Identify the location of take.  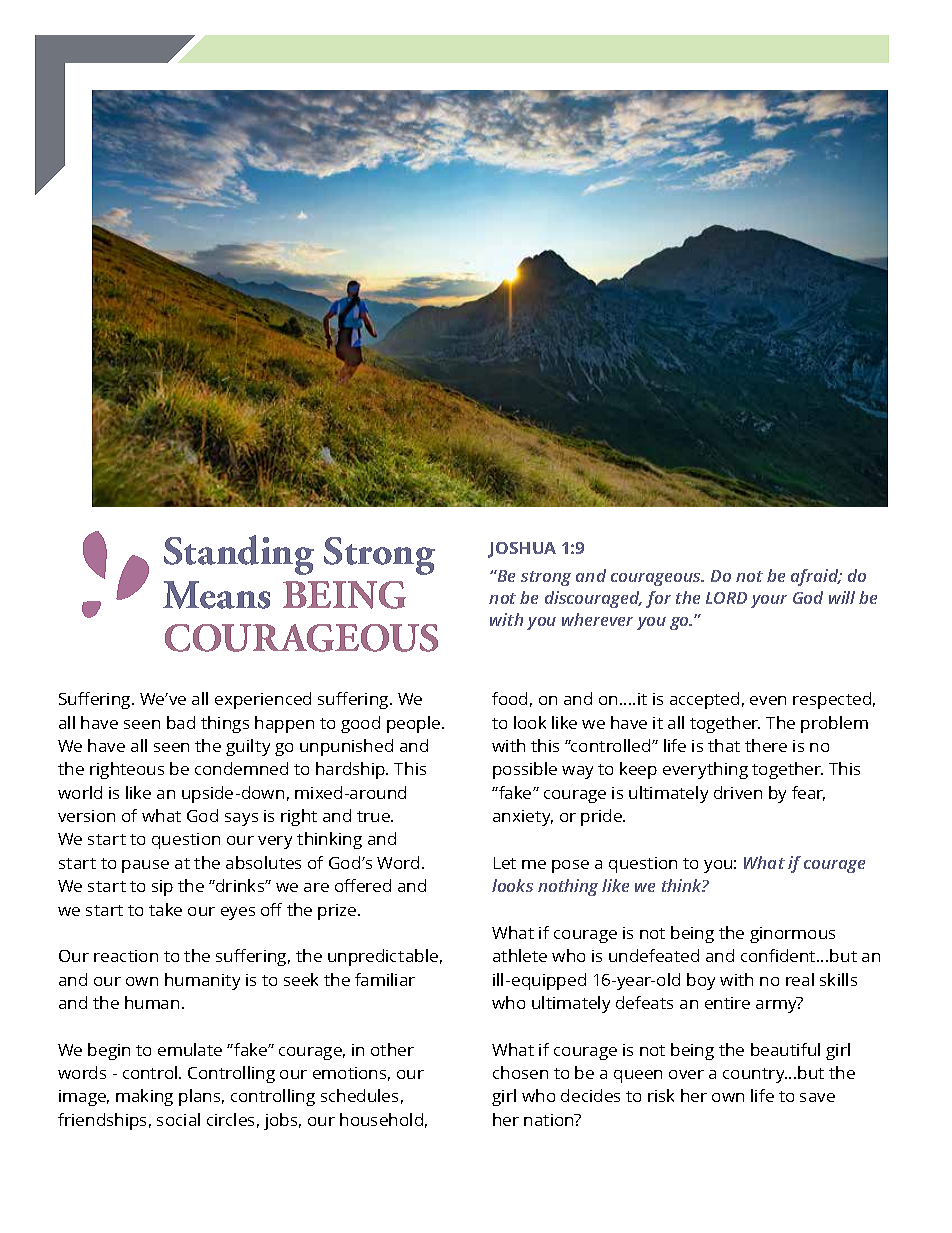
(165, 909).
